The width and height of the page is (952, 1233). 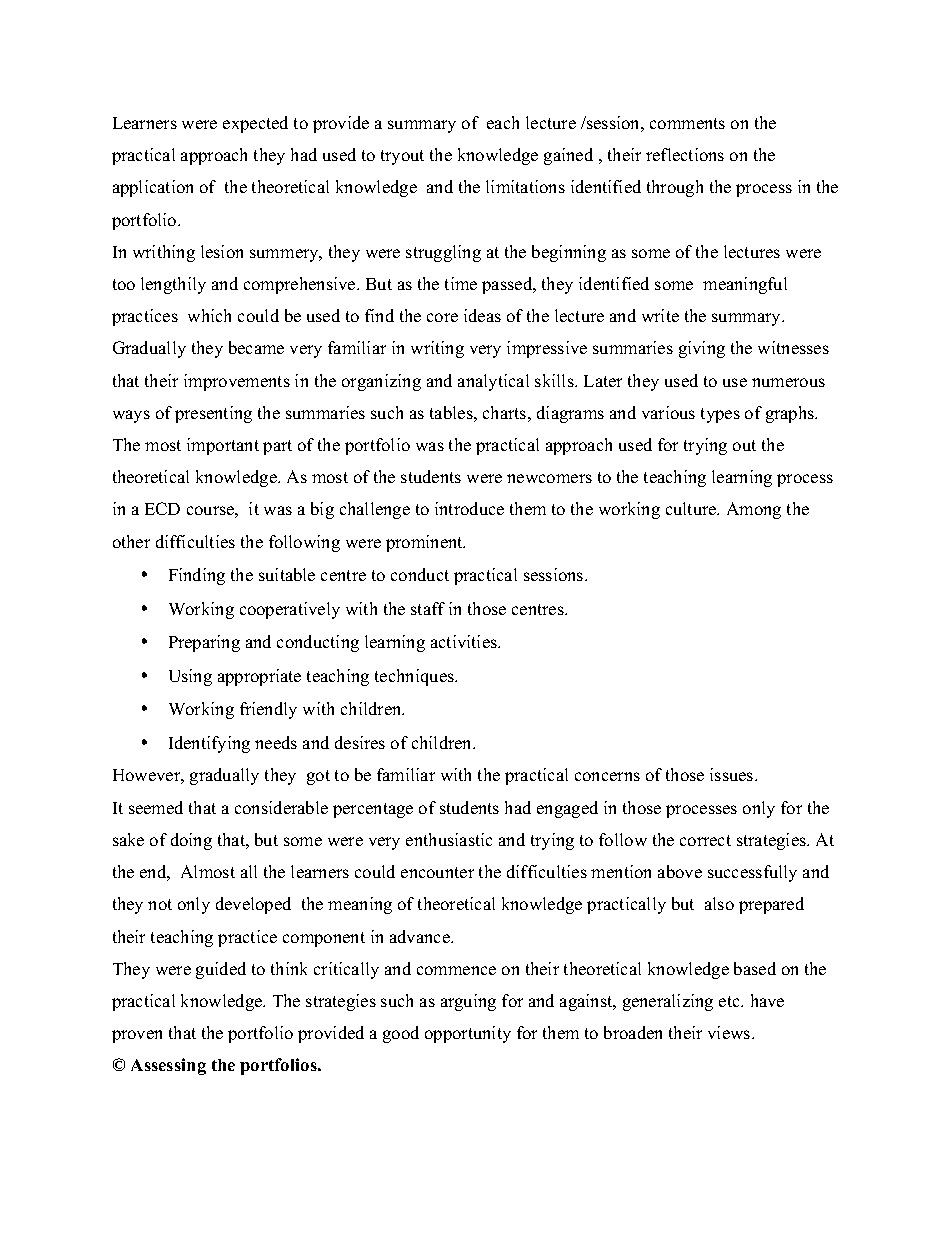 What do you see at coordinates (428, 608) in the page?
I see `staff` at bounding box center [428, 608].
